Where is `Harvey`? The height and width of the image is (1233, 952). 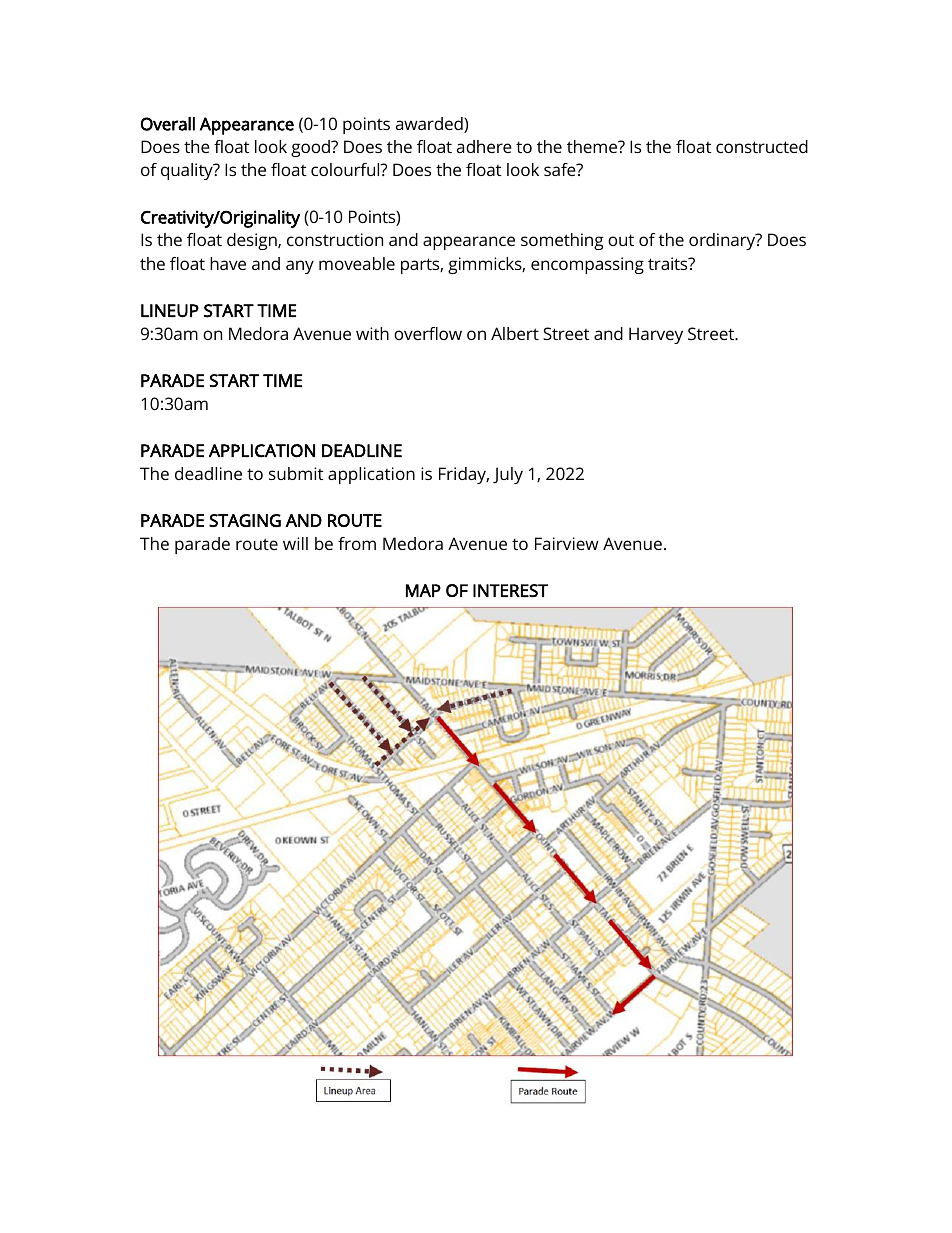
Harvey is located at coordinates (656, 335).
